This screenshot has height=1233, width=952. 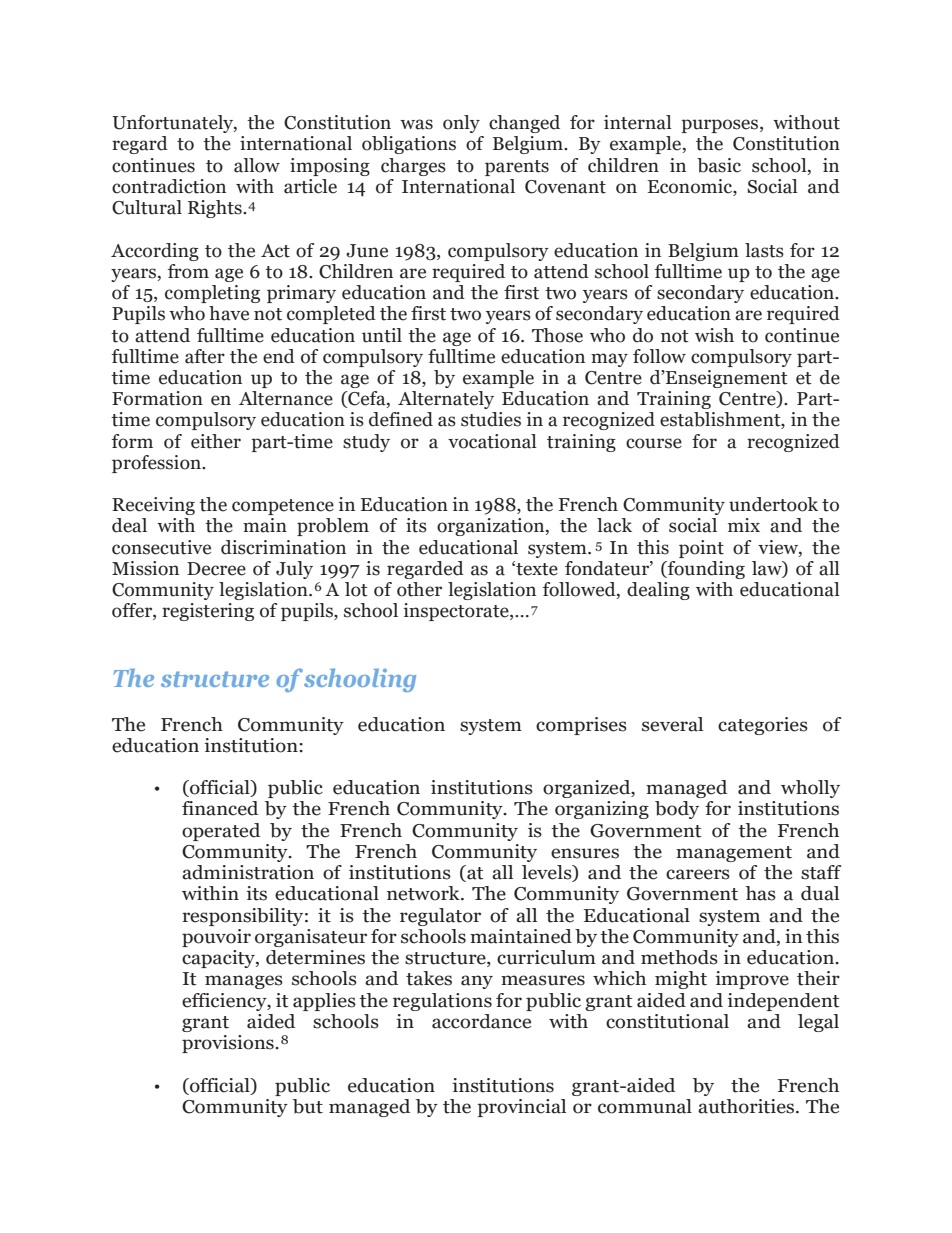 What do you see at coordinates (521, 1108) in the screenshot?
I see `provincial` at bounding box center [521, 1108].
